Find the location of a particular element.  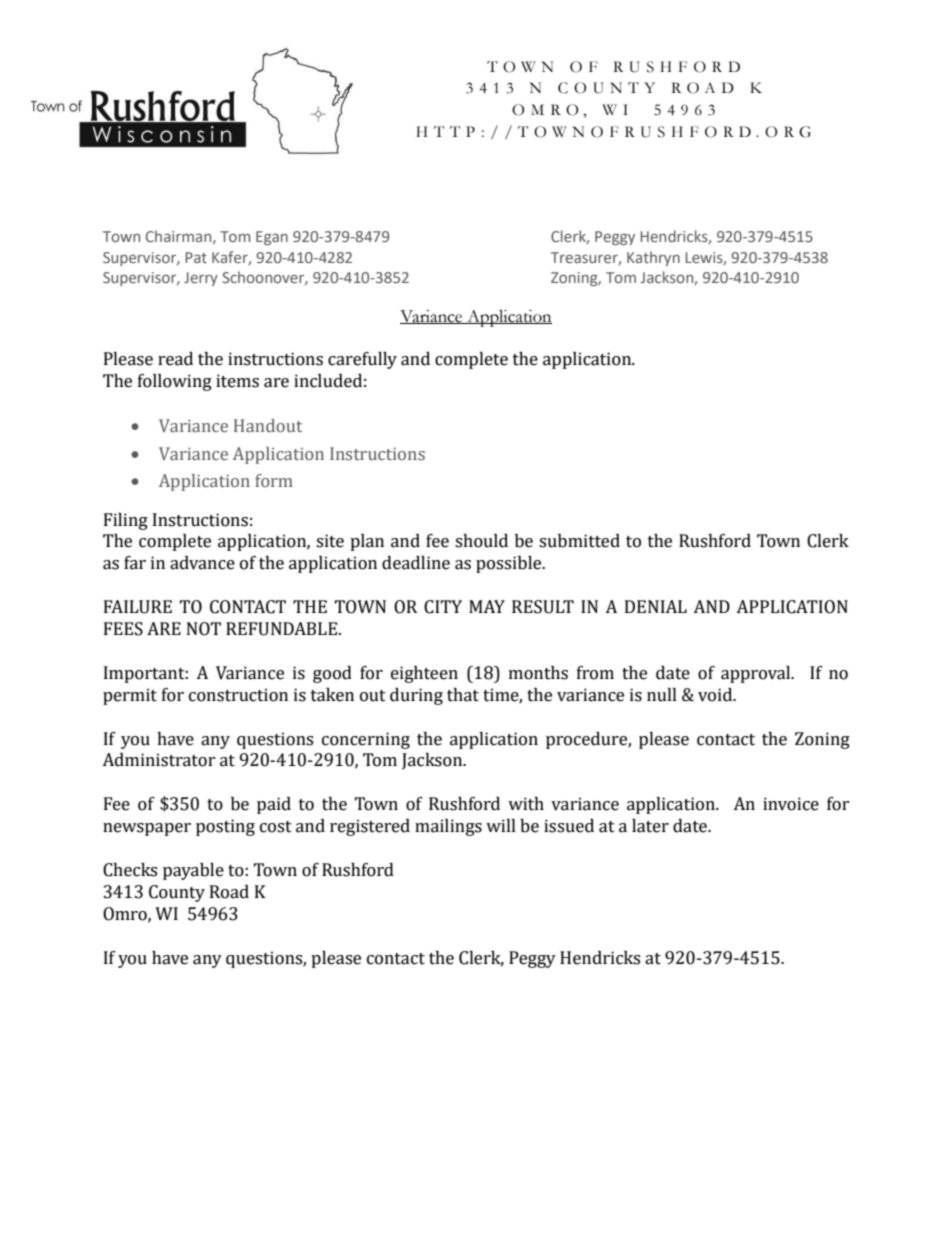

DENIAL is located at coordinates (656, 606).
